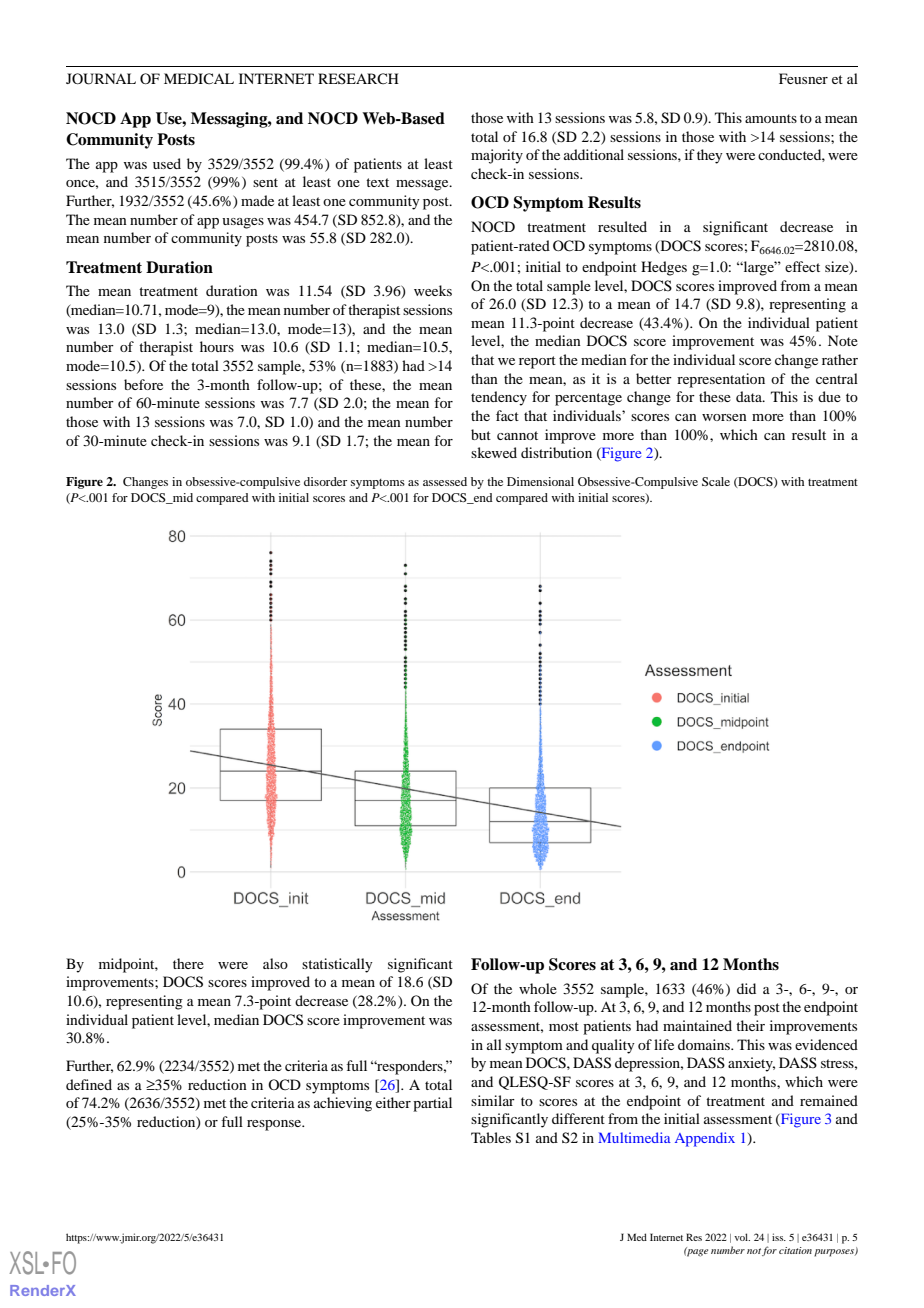 The height and width of the screenshot is (1308, 924). I want to click on Tables, so click(491, 1137).
